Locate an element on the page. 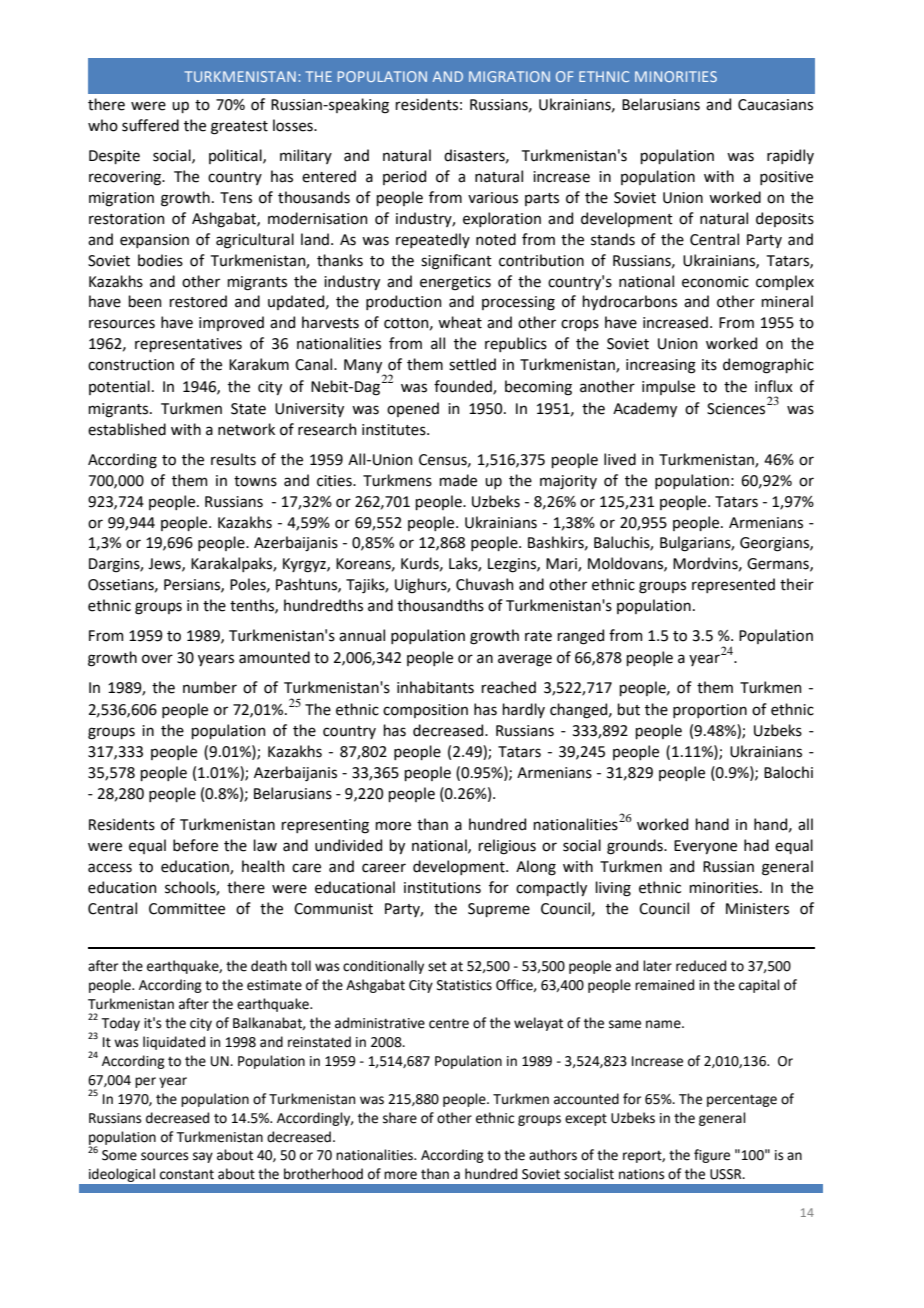  say is located at coordinates (203, 1157).
